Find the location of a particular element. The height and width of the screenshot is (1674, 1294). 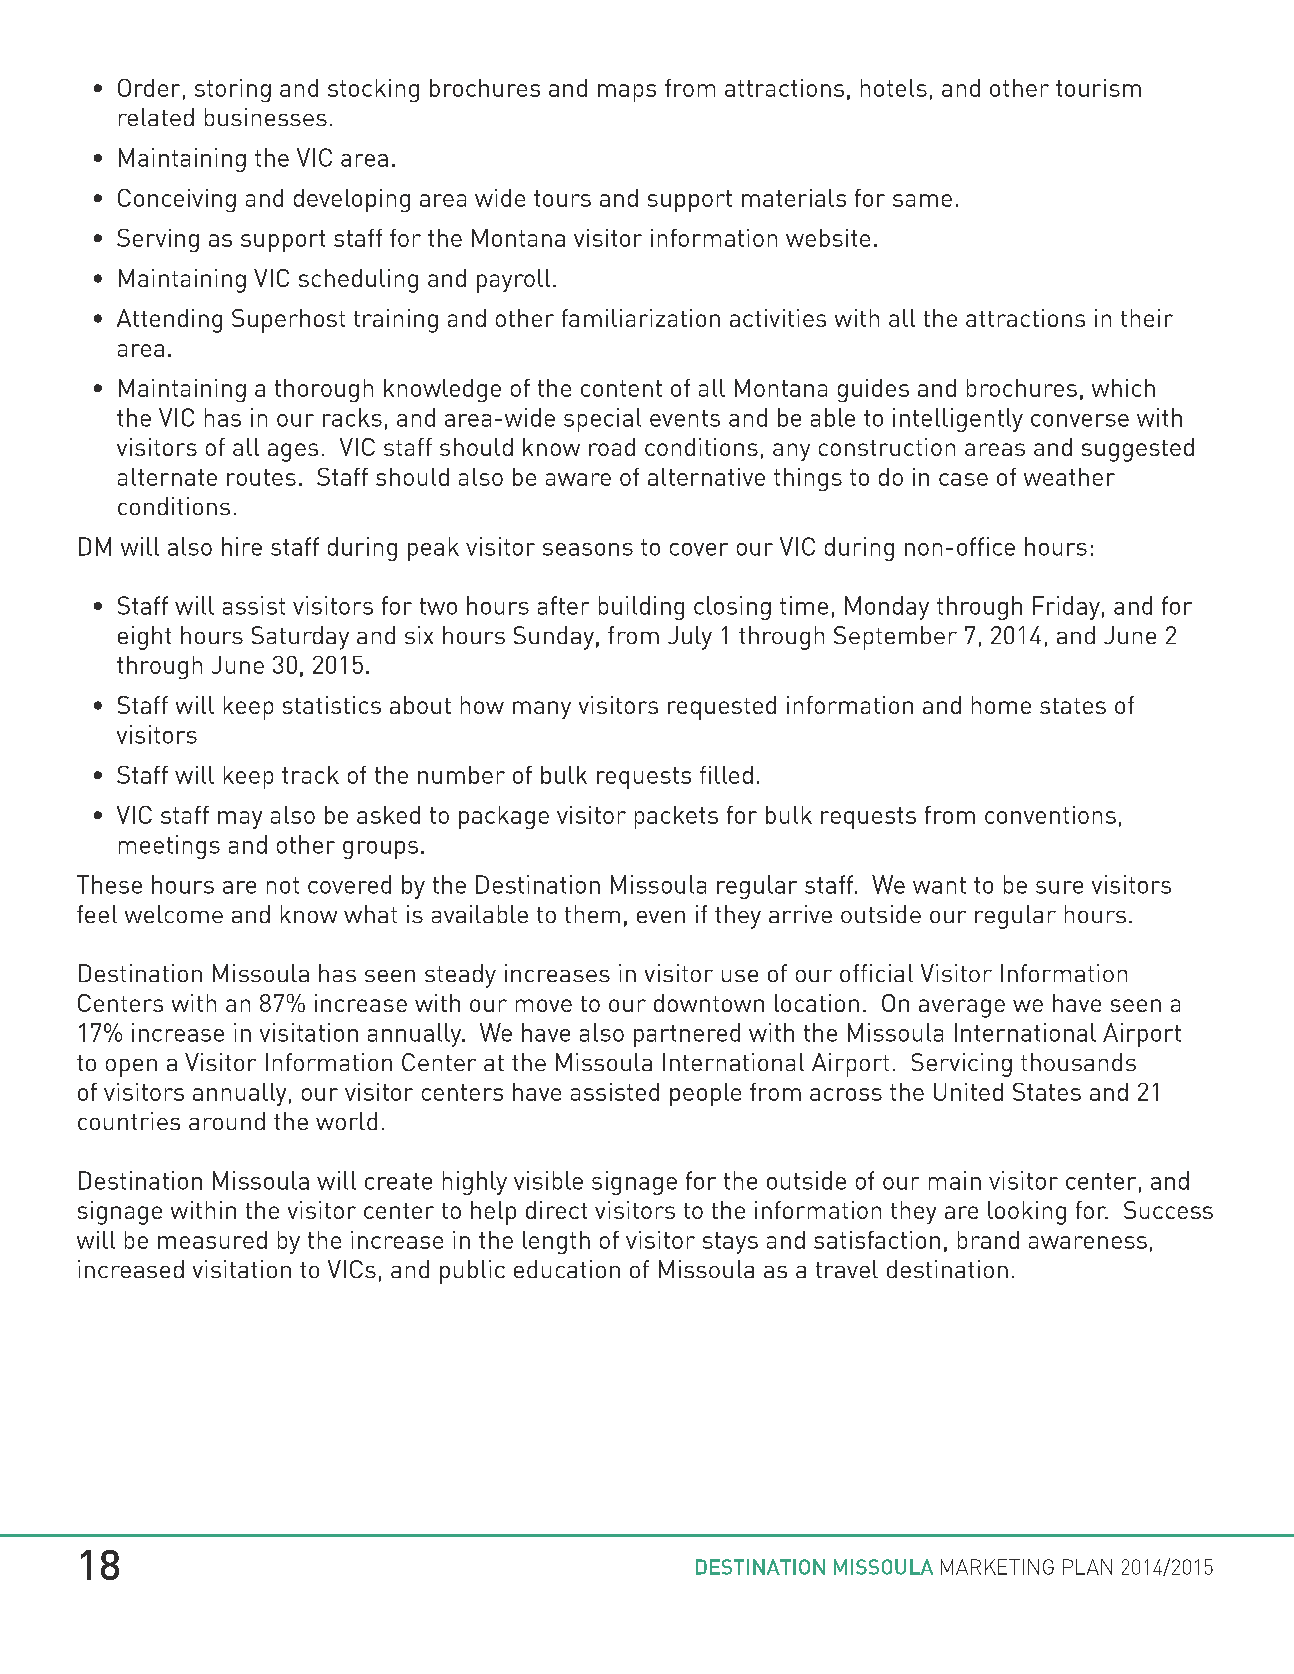

businesses is located at coordinates (266, 117).
